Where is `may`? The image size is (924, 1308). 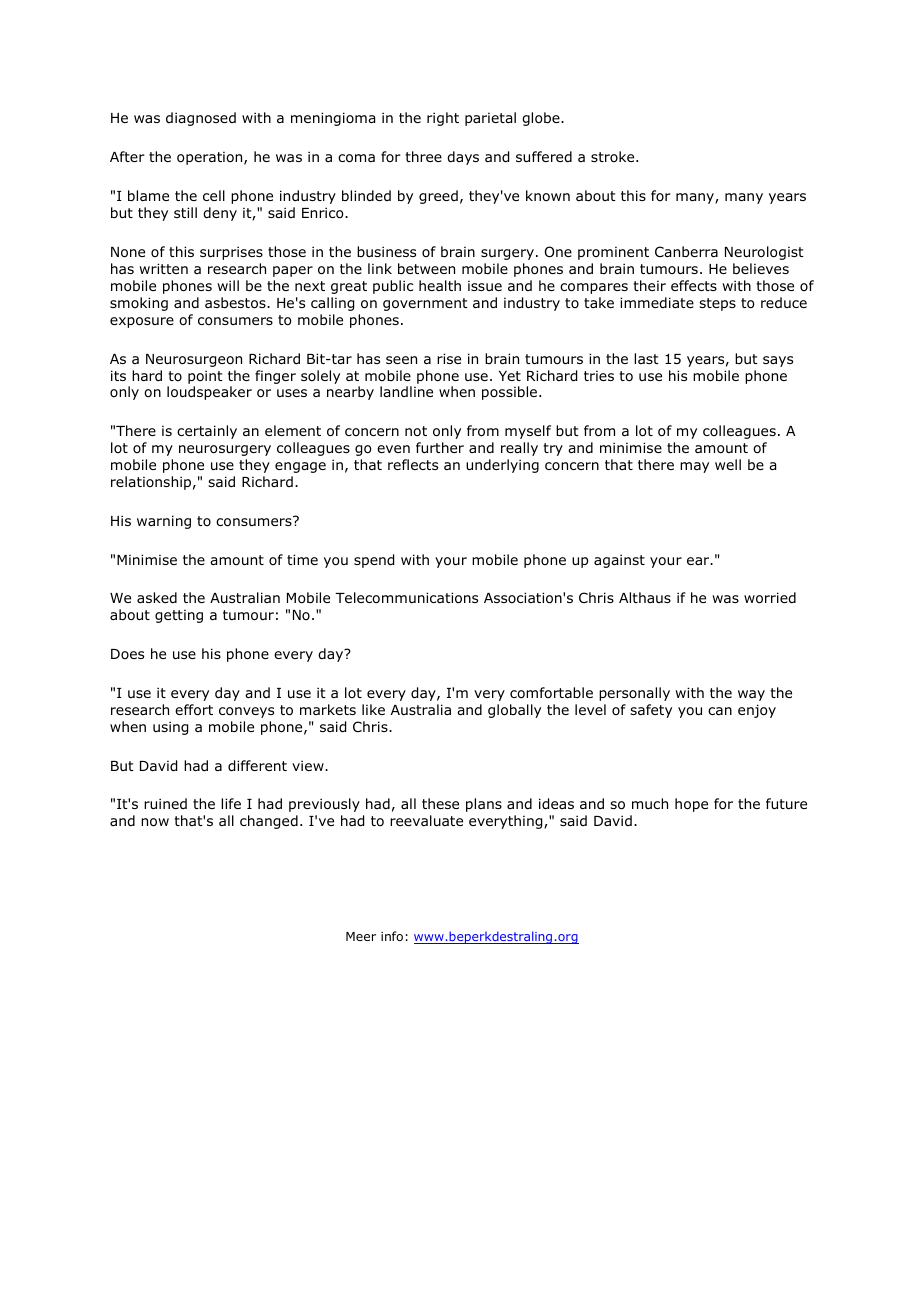 may is located at coordinates (694, 467).
